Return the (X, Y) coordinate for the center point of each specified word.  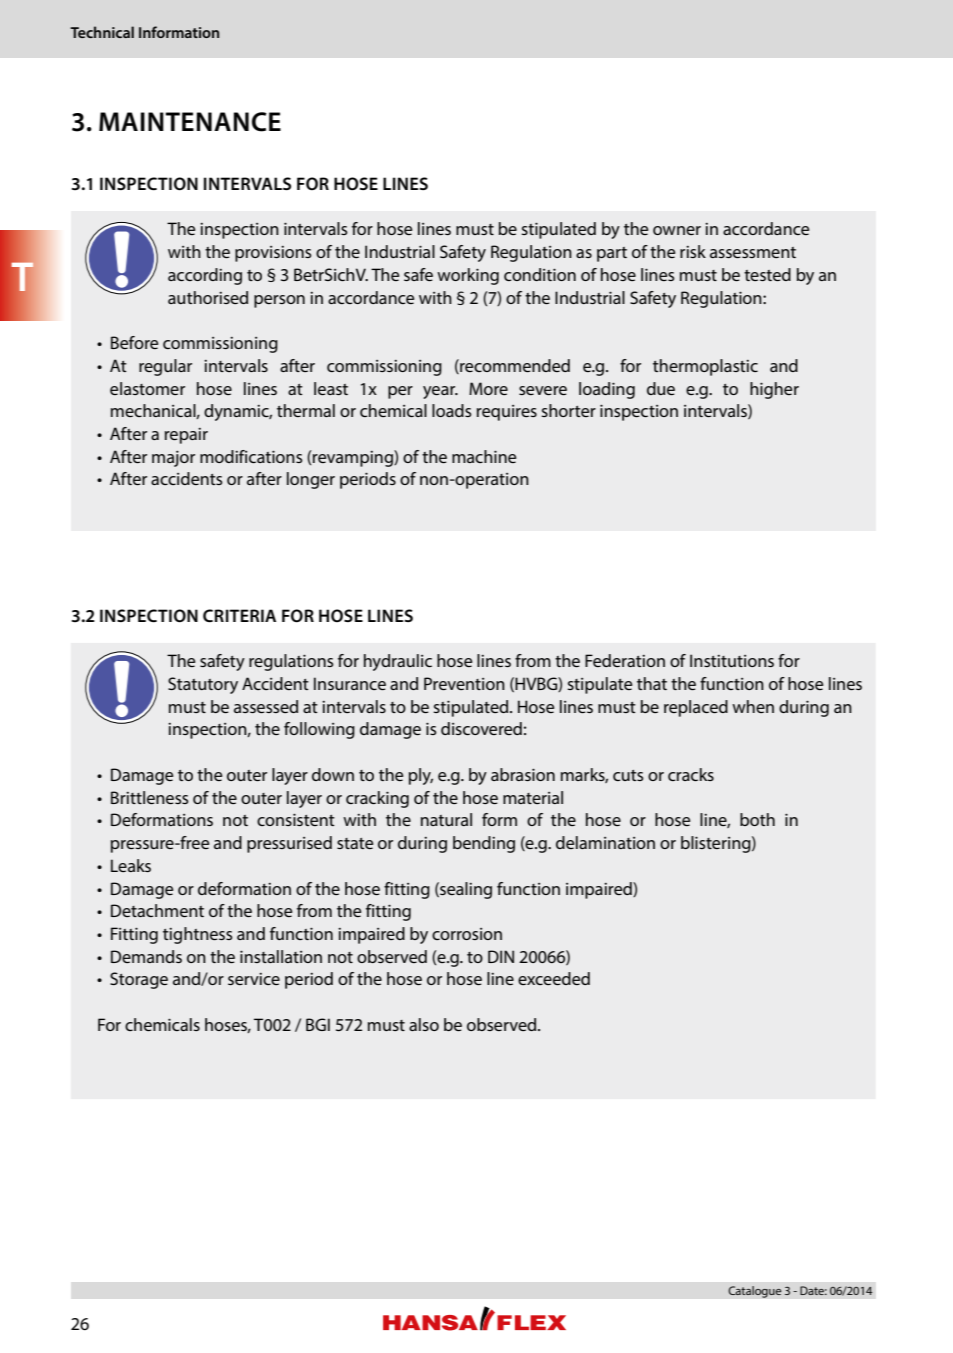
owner (677, 230)
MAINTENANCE (190, 122)
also (424, 1024)
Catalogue (755, 1292)
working (468, 276)
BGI (318, 1024)
